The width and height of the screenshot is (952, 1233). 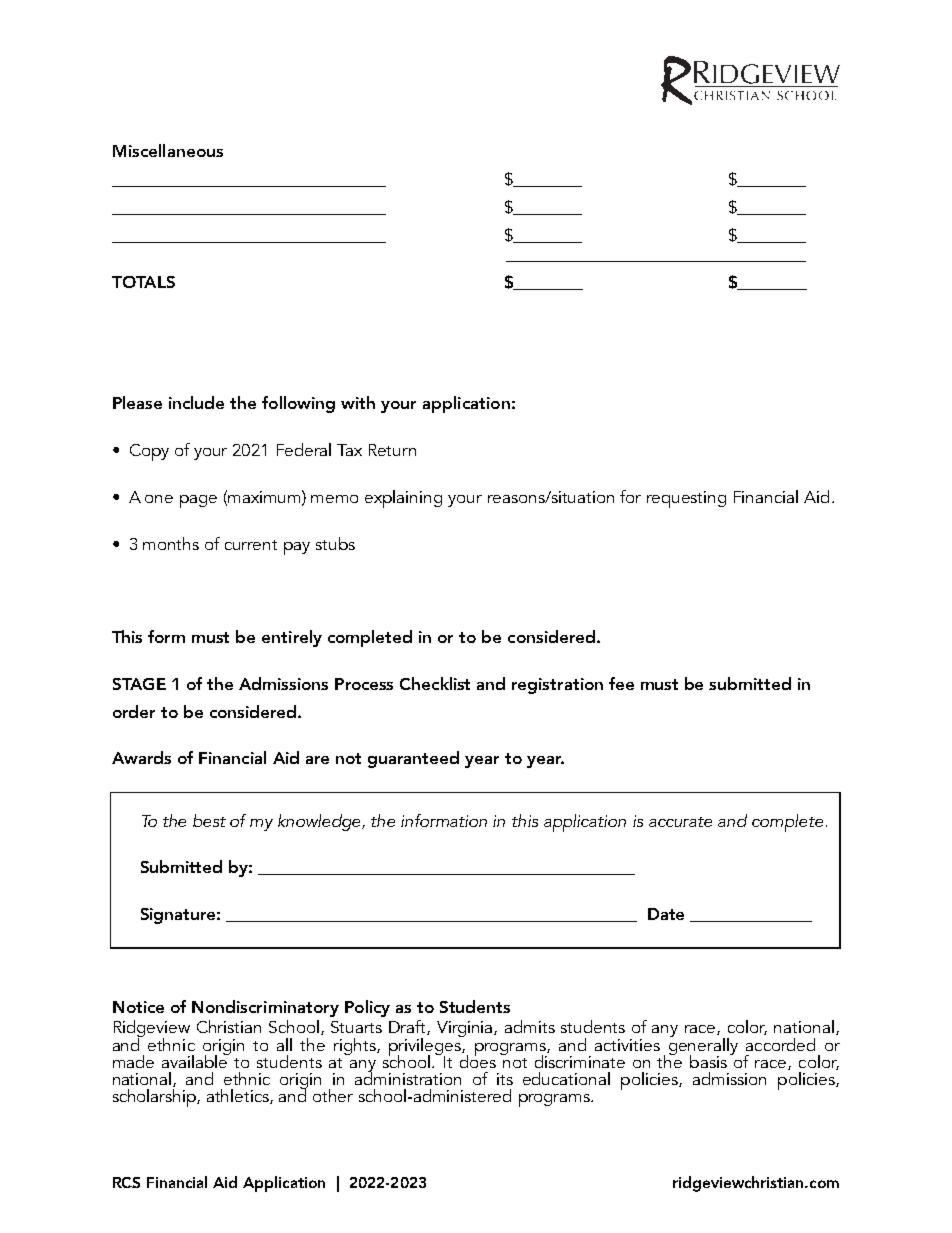 I want to click on with, so click(x=358, y=402).
